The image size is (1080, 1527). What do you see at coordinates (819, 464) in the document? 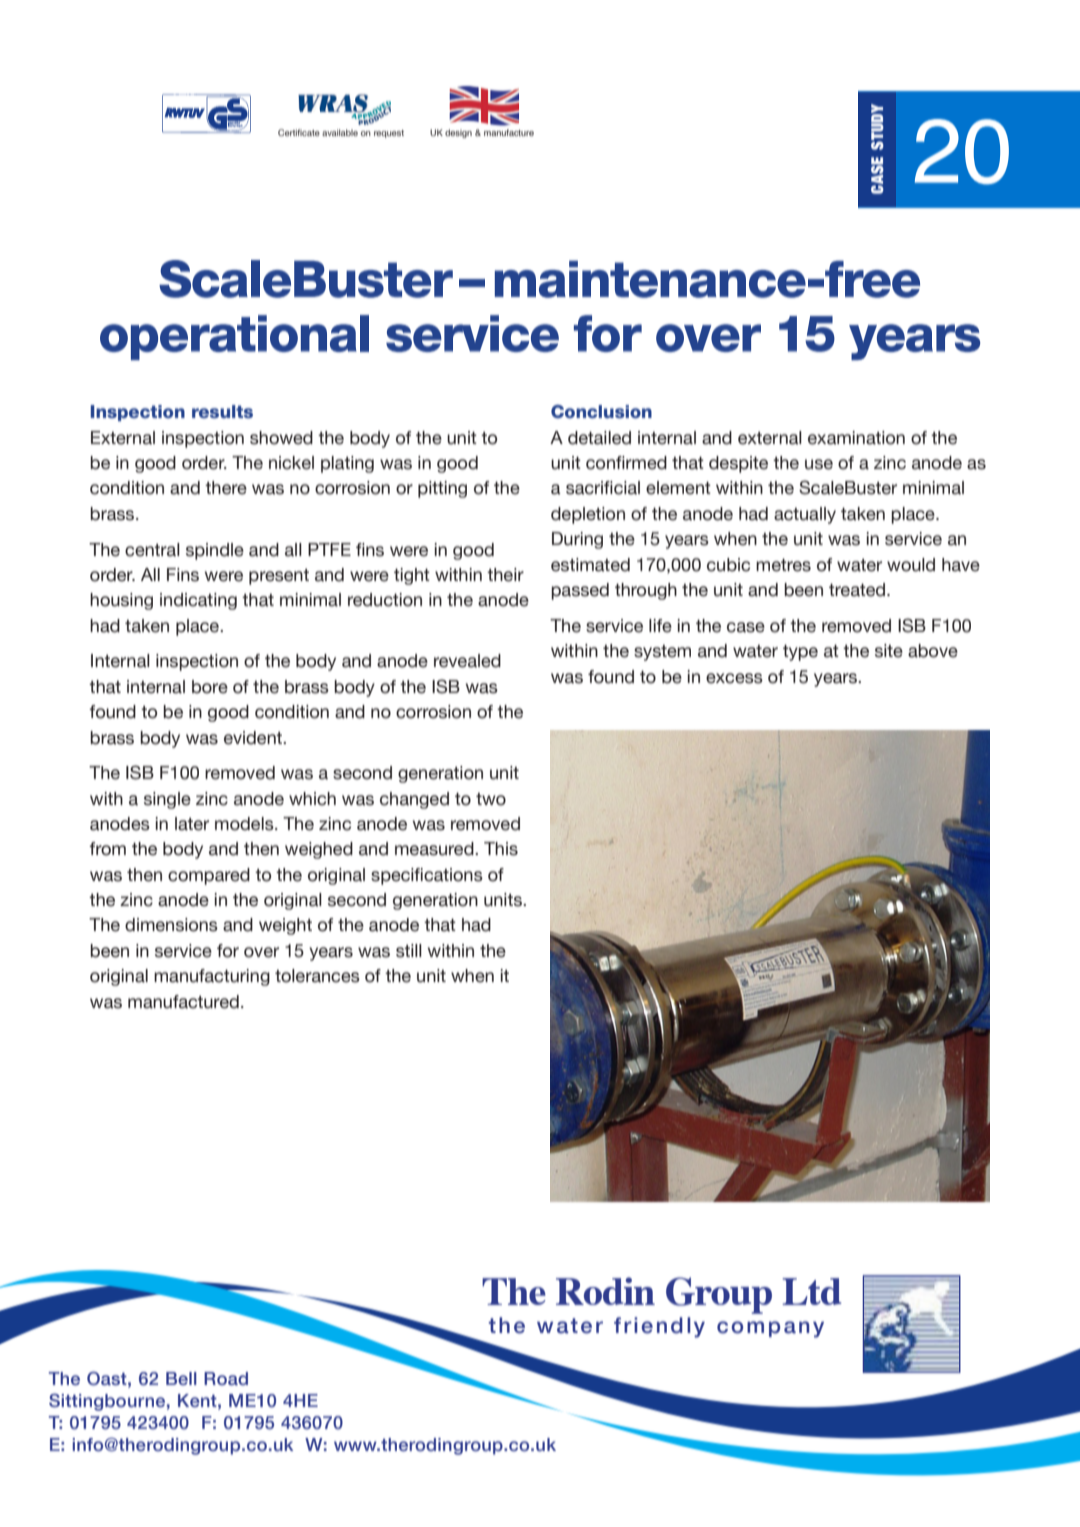
I see `use` at bounding box center [819, 464].
